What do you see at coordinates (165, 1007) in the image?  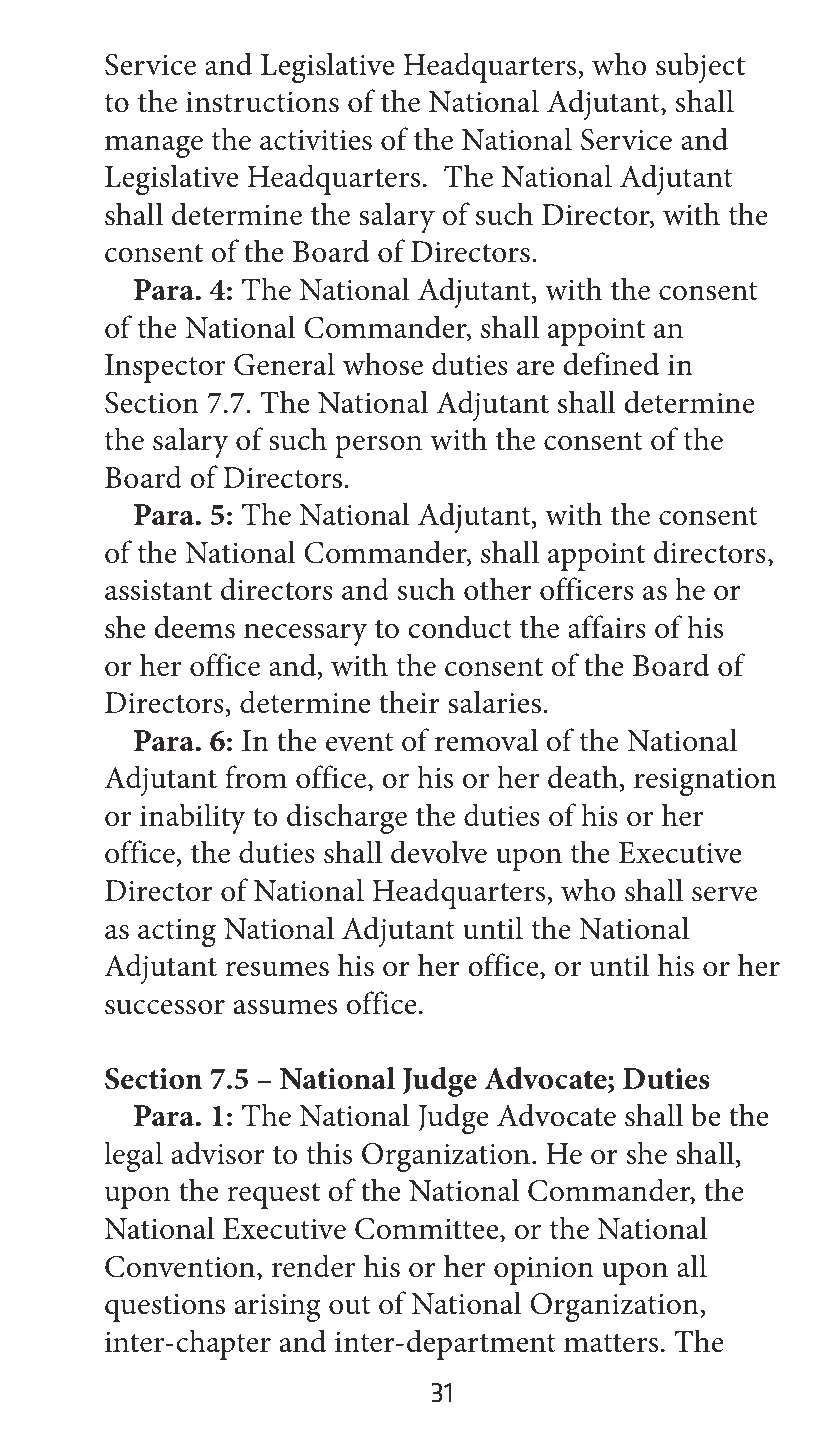 I see `successor` at bounding box center [165, 1007].
